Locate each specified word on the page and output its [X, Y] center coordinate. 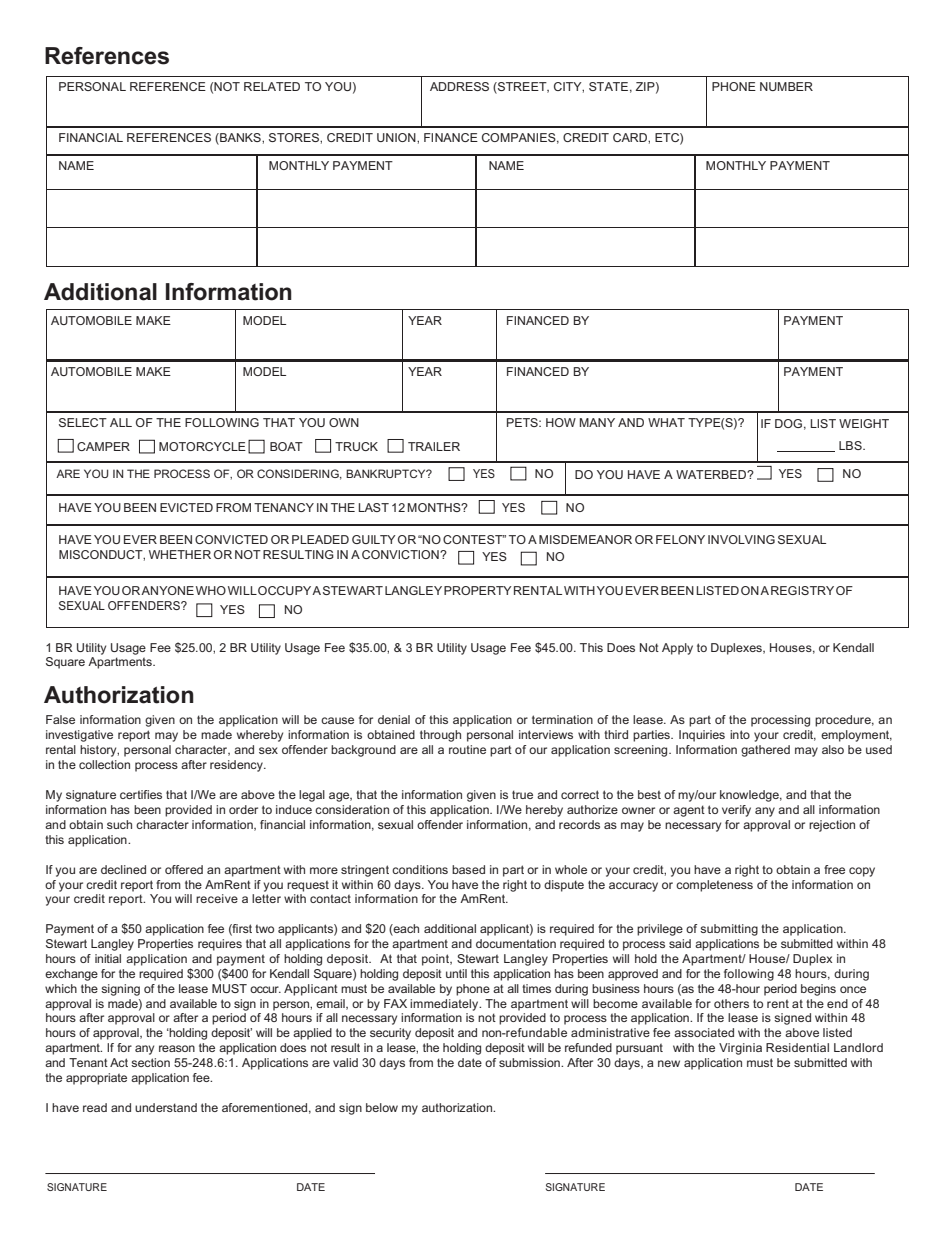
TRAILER [434, 446]
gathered [765, 751]
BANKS [240, 139]
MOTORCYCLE [202, 446]
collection [104, 764]
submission [530, 1062]
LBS [851, 445]
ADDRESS [459, 86]
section [150, 1062]
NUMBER [786, 86]
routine [467, 749]
